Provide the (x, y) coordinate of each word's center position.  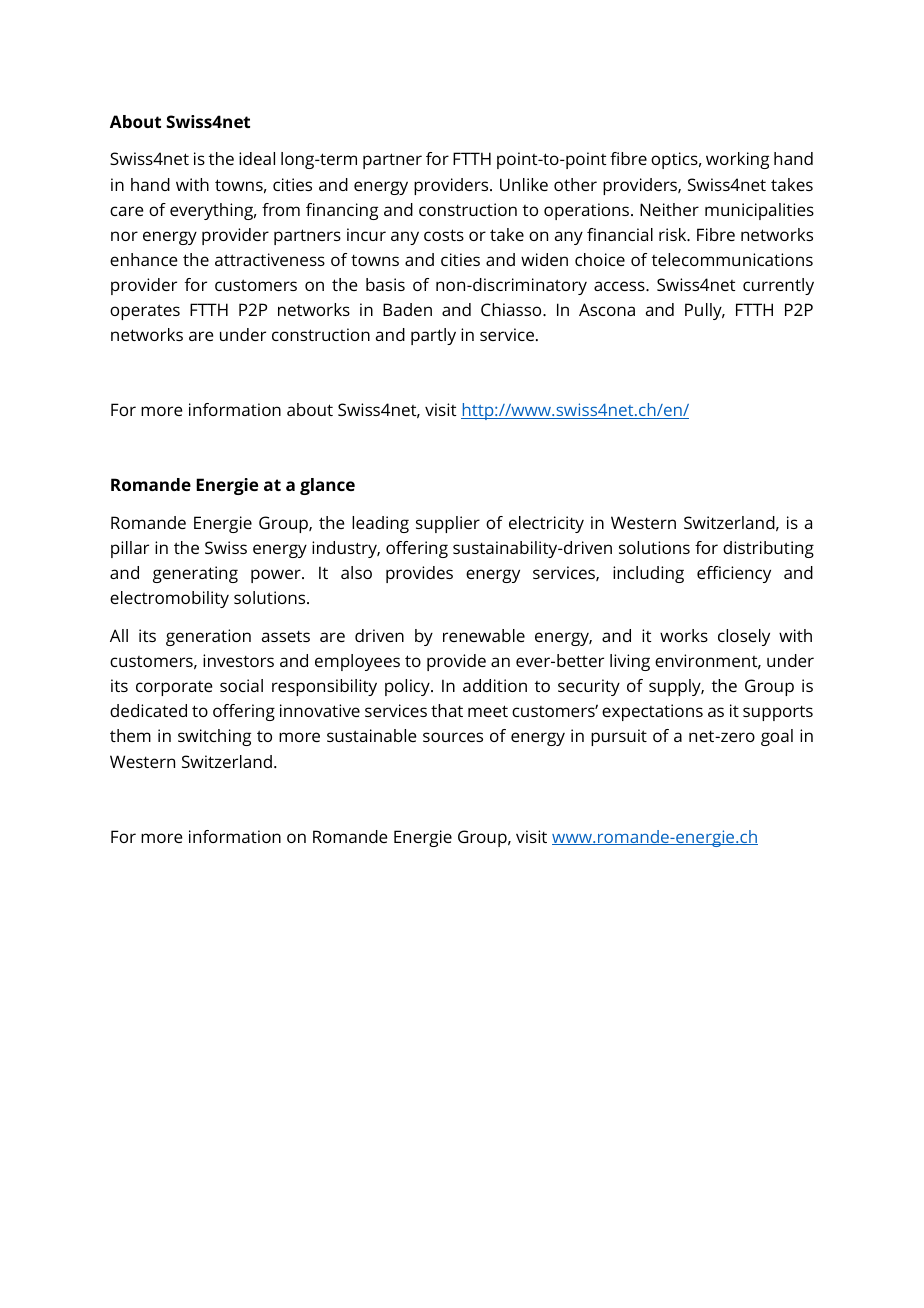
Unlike (524, 184)
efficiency (734, 574)
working (737, 160)
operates (145, 312)
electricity (546, 524)
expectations (652, 712)
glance (327, 486)
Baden (407, 309)
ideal (257, 158)
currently (778, 286)
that (447, 710)
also (356, 572)
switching (214, 737)
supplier (448, 524)
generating (195, 574)
